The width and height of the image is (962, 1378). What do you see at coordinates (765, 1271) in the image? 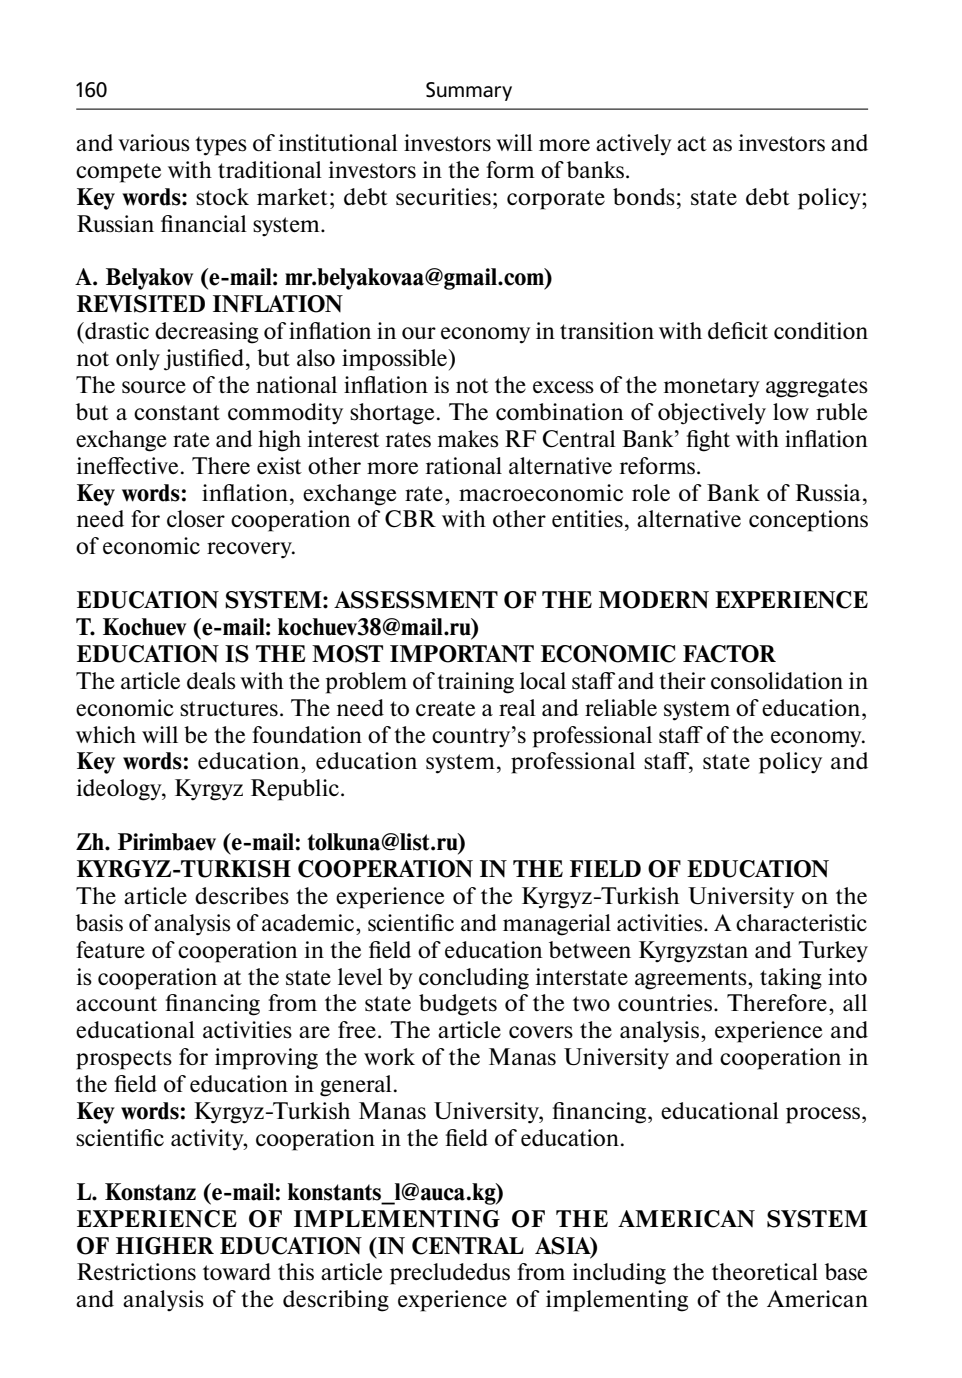
I see `theoretical` at bounding box center [765, 1271].
